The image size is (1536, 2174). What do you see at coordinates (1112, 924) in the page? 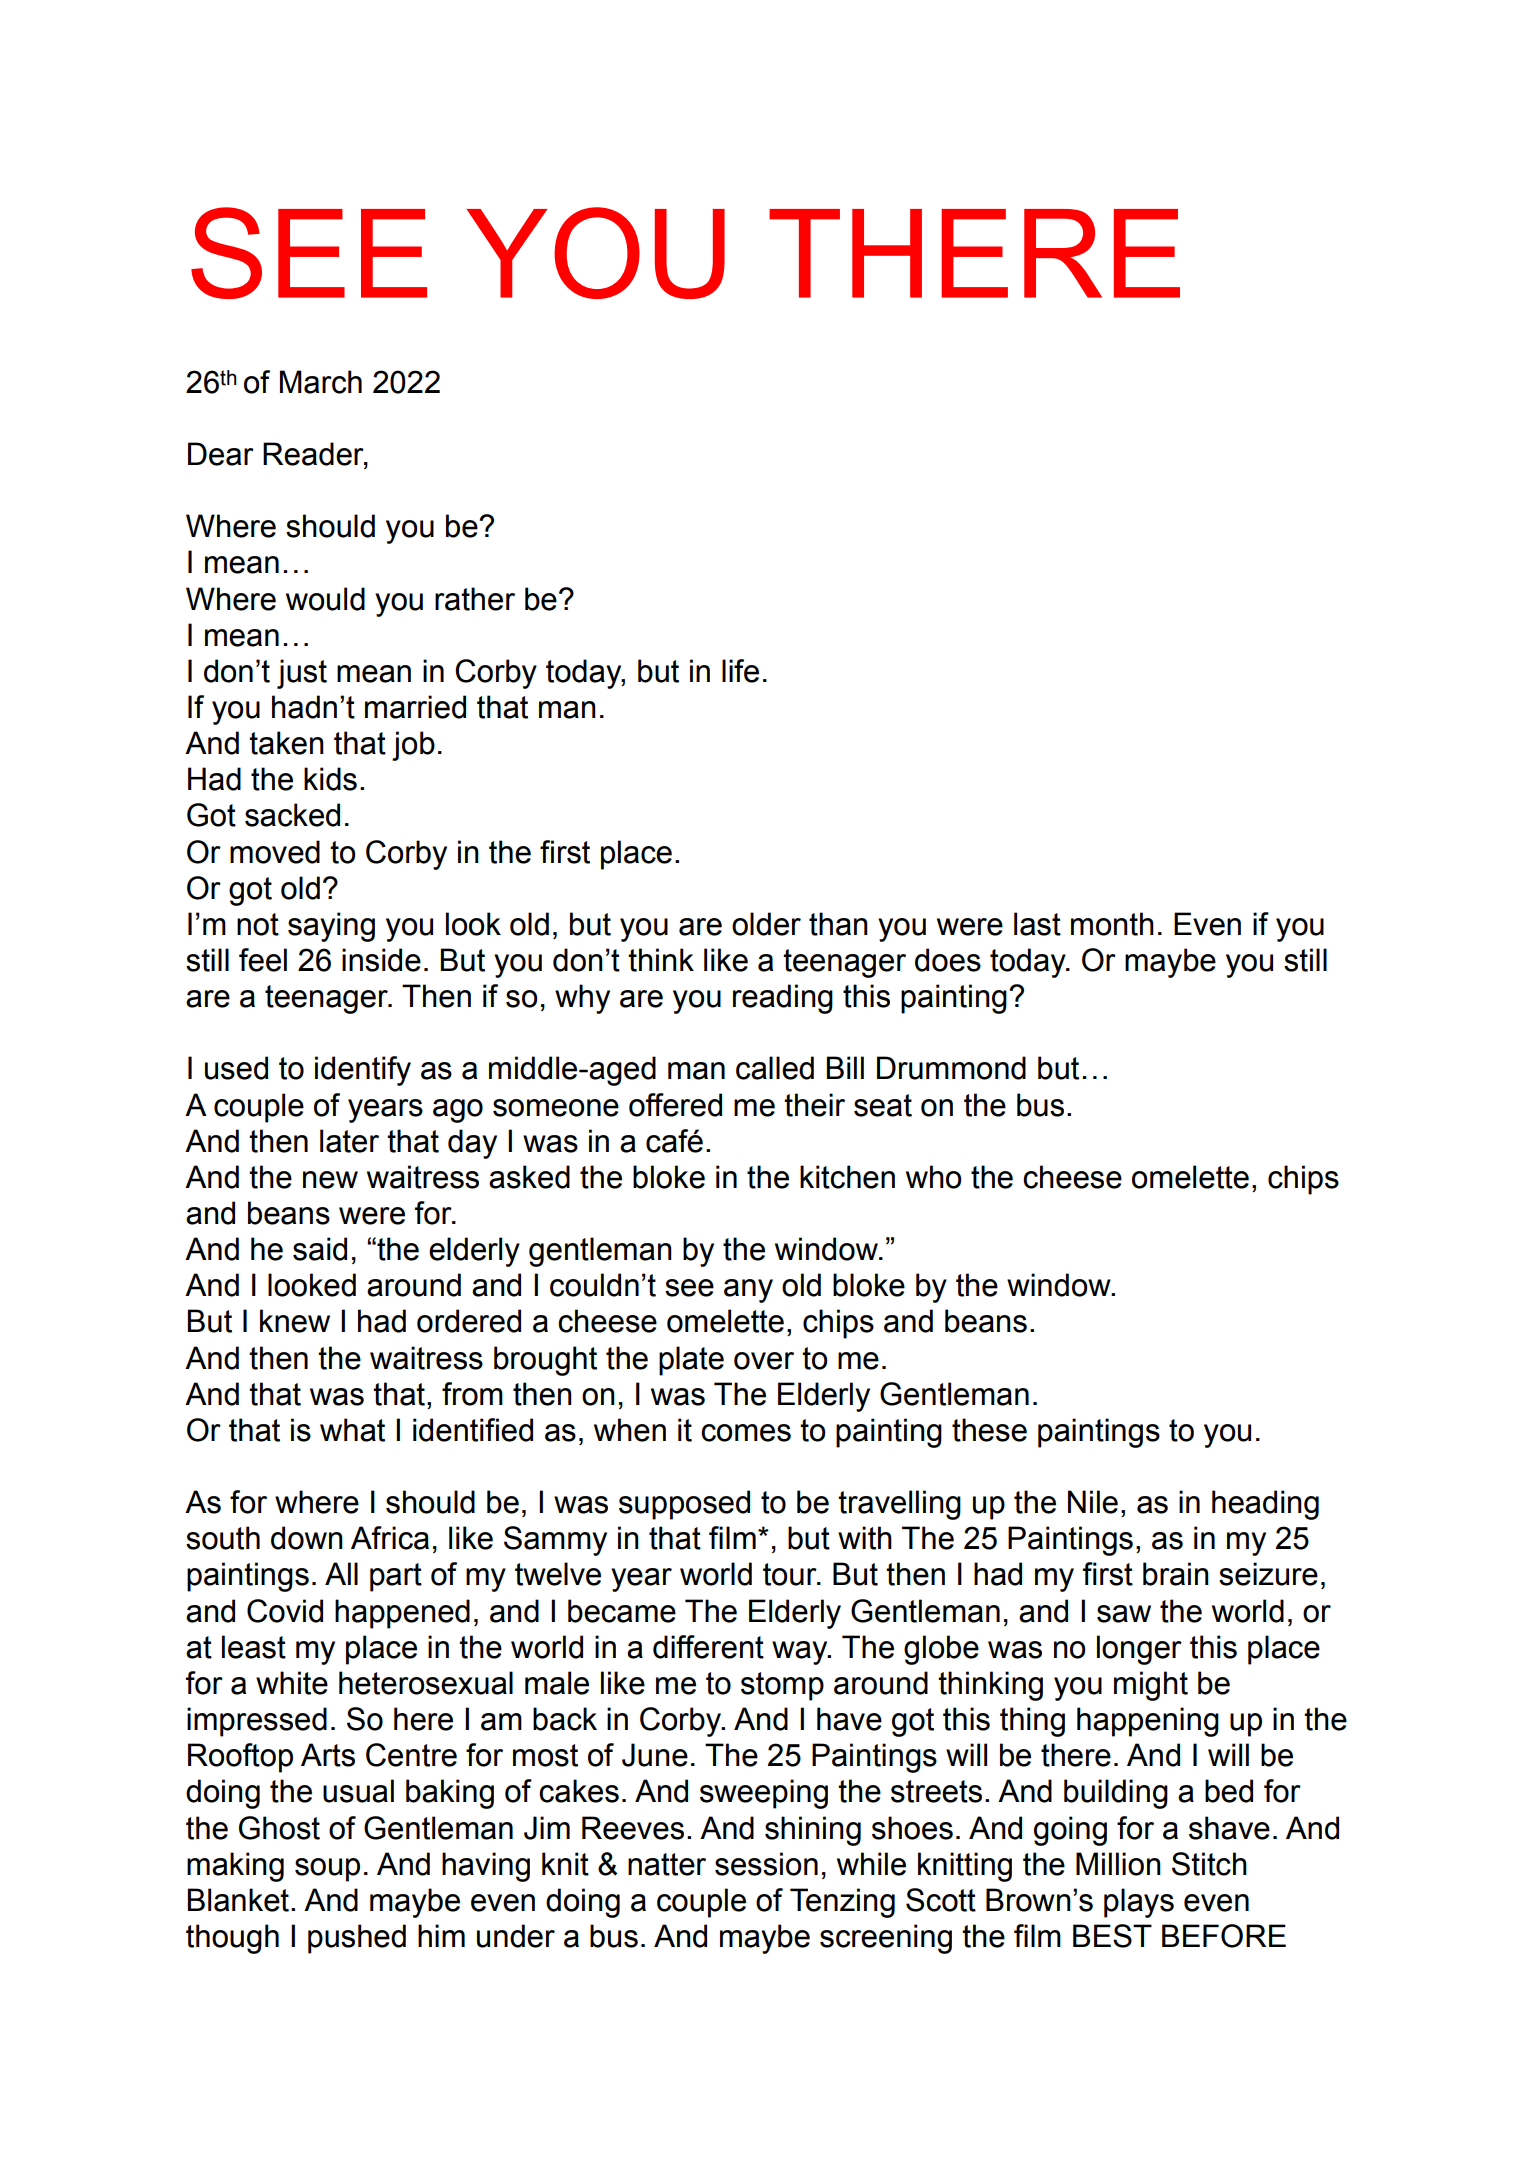
I see `month` at bounding box center [1112, 924].
